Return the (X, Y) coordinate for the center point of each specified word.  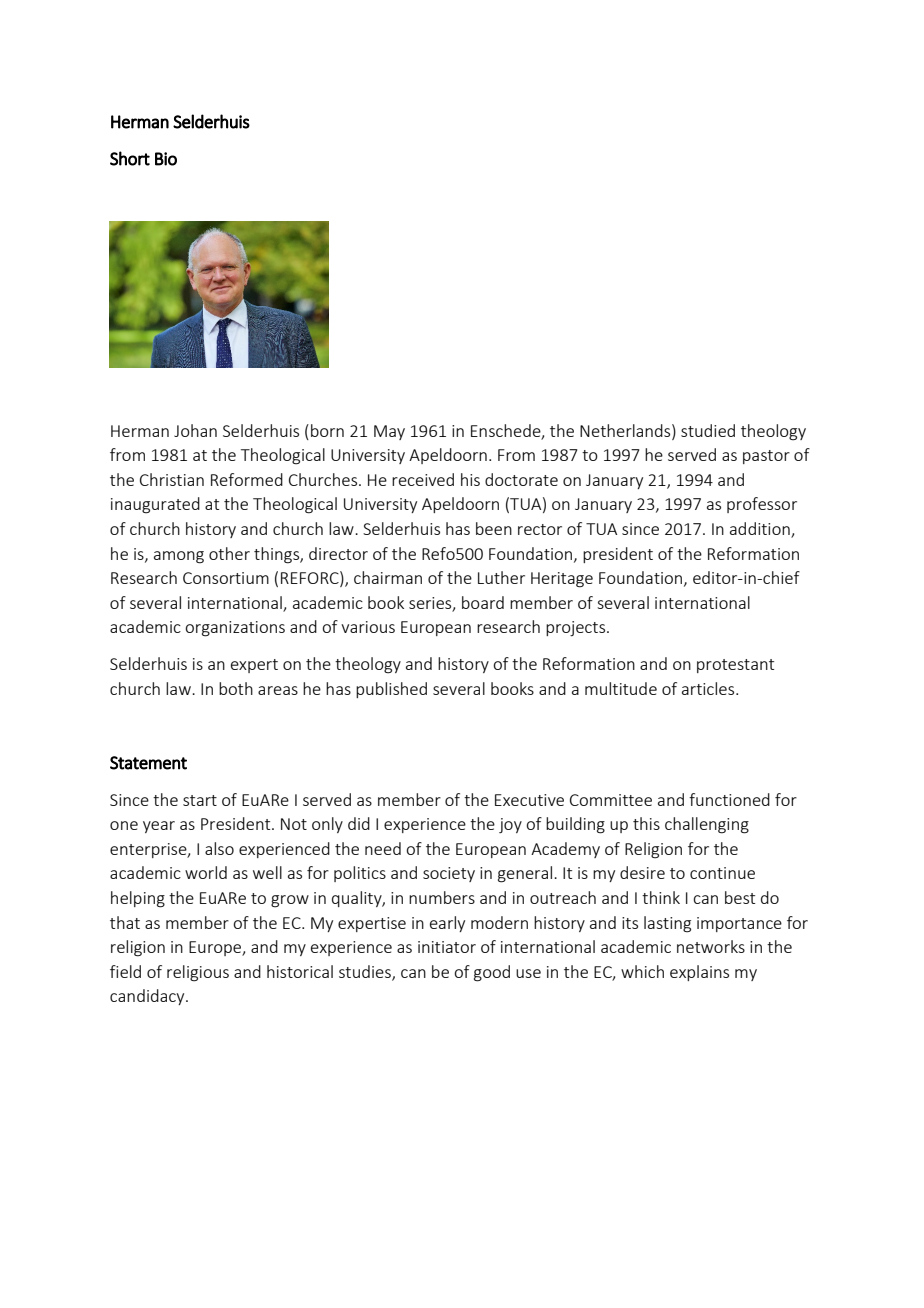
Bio (166, 159)
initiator (447, 947)
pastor (766, 457)
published (391, 690)
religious (198, 973)
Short (130, 158)
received (423, 479)
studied (708, 430)
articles (709, 688)
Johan (195, 430)
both (236, 688)
